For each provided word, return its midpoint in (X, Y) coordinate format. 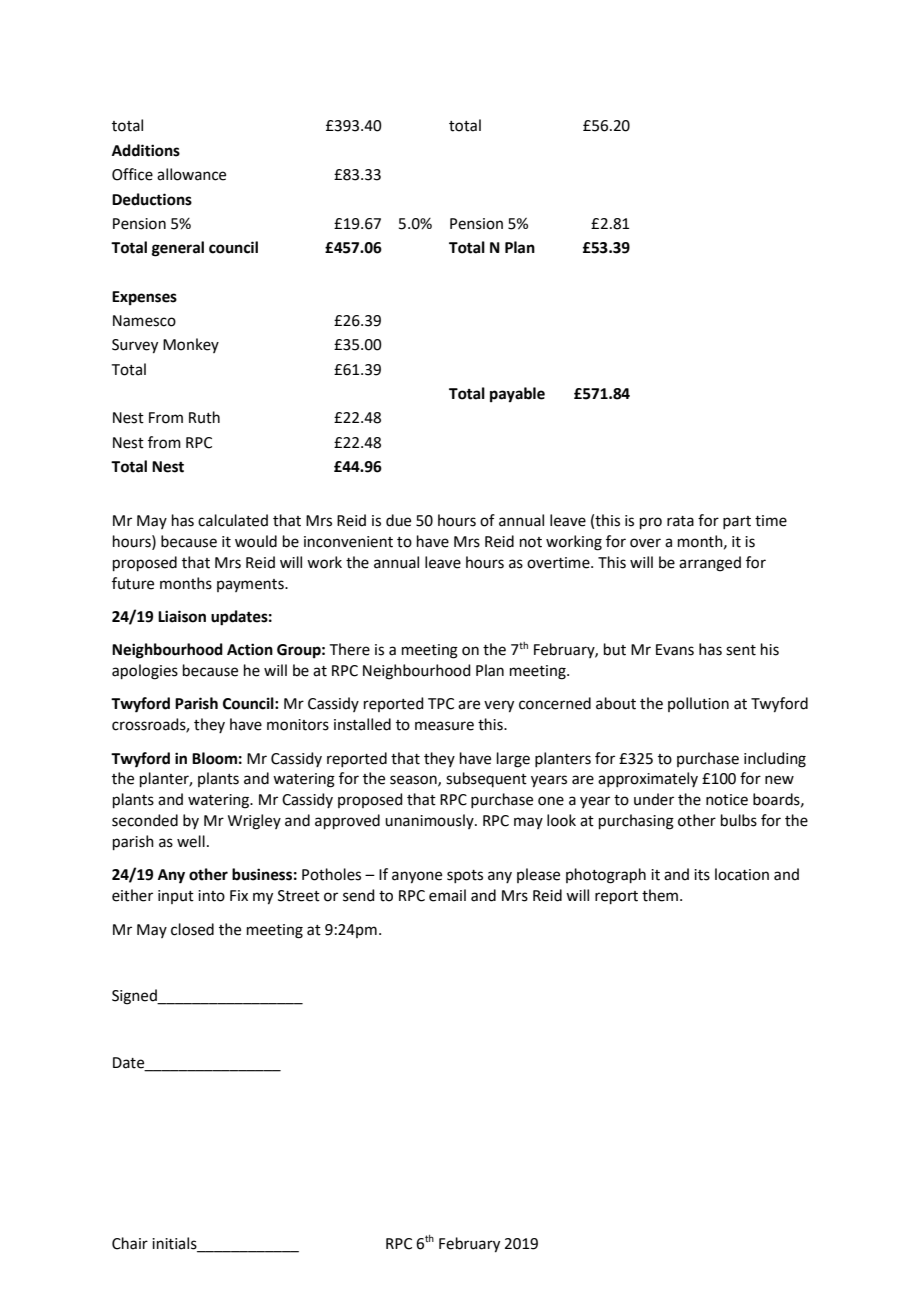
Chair (130, 1243)
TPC (441, 704)
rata (680, 521)
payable (517, 395)
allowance (191, 174)
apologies (145, 672)
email (447, 895)
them (660, 895)
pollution (698, 704)
